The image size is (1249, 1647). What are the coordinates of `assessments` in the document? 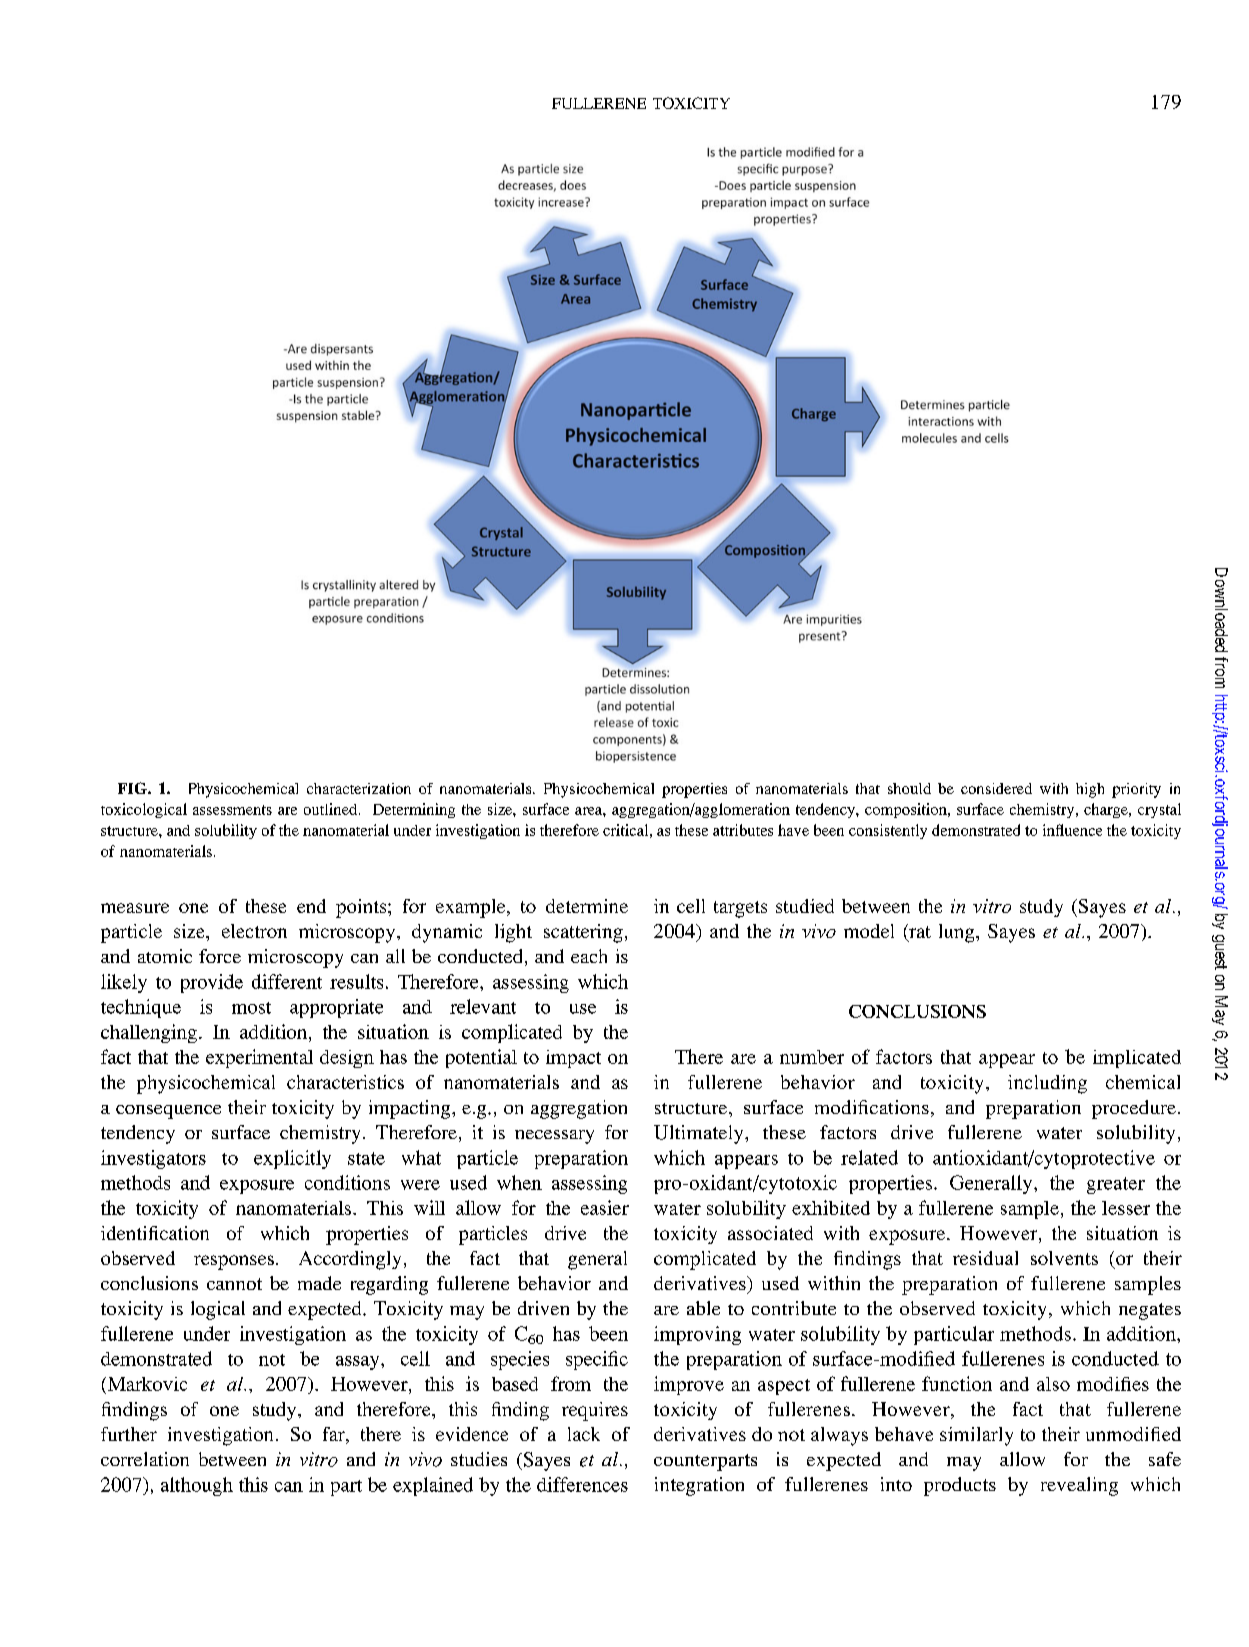 It's located at (232, 810).
